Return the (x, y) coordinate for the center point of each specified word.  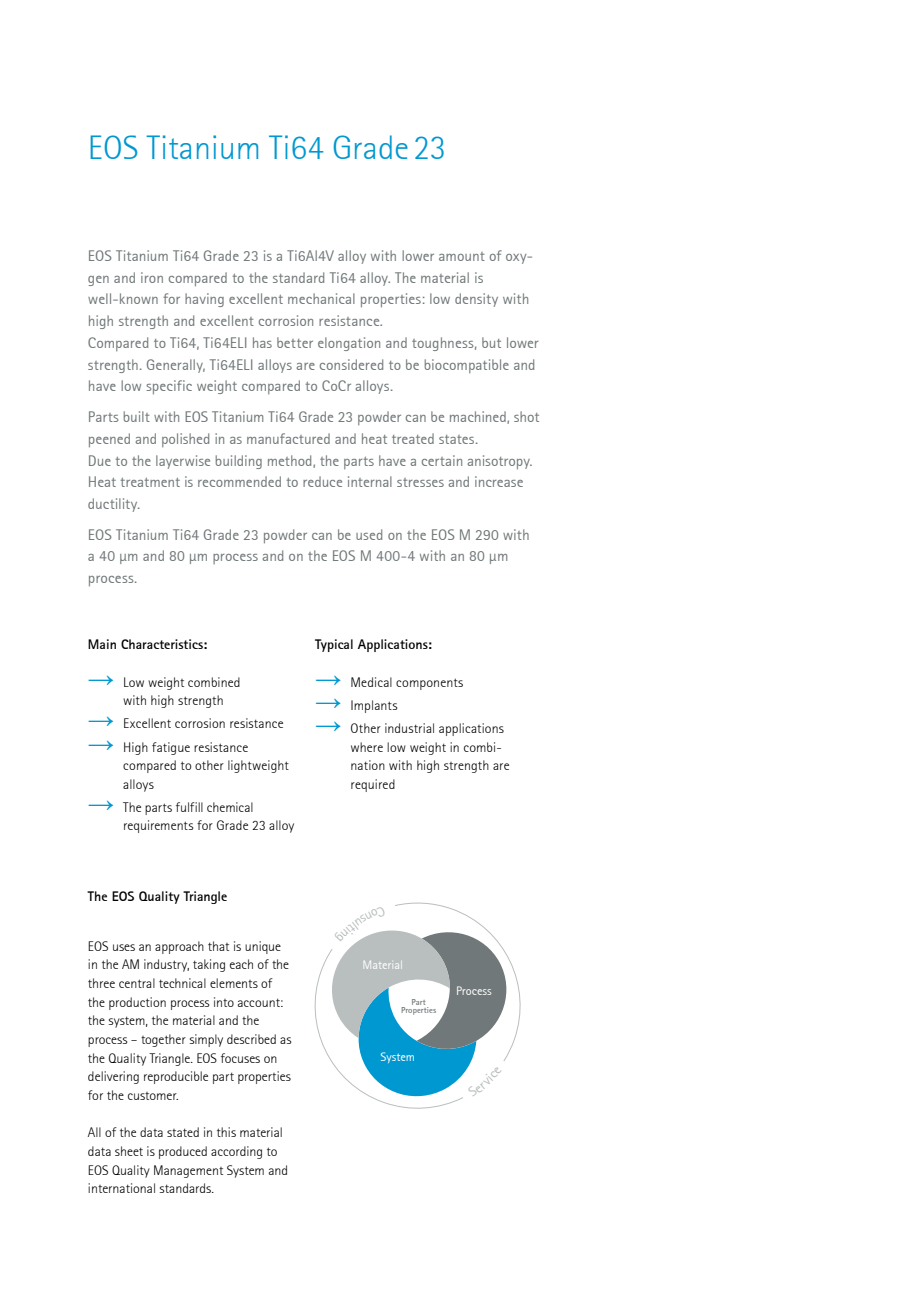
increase (499, 481)
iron (152, 277)
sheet (129, 1151)
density (476, 300)
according (236, 1152)
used (369, 534)
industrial (409, 728)
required (373, 785)
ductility (114, 505)
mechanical (321, 298)
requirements (159, 826)
